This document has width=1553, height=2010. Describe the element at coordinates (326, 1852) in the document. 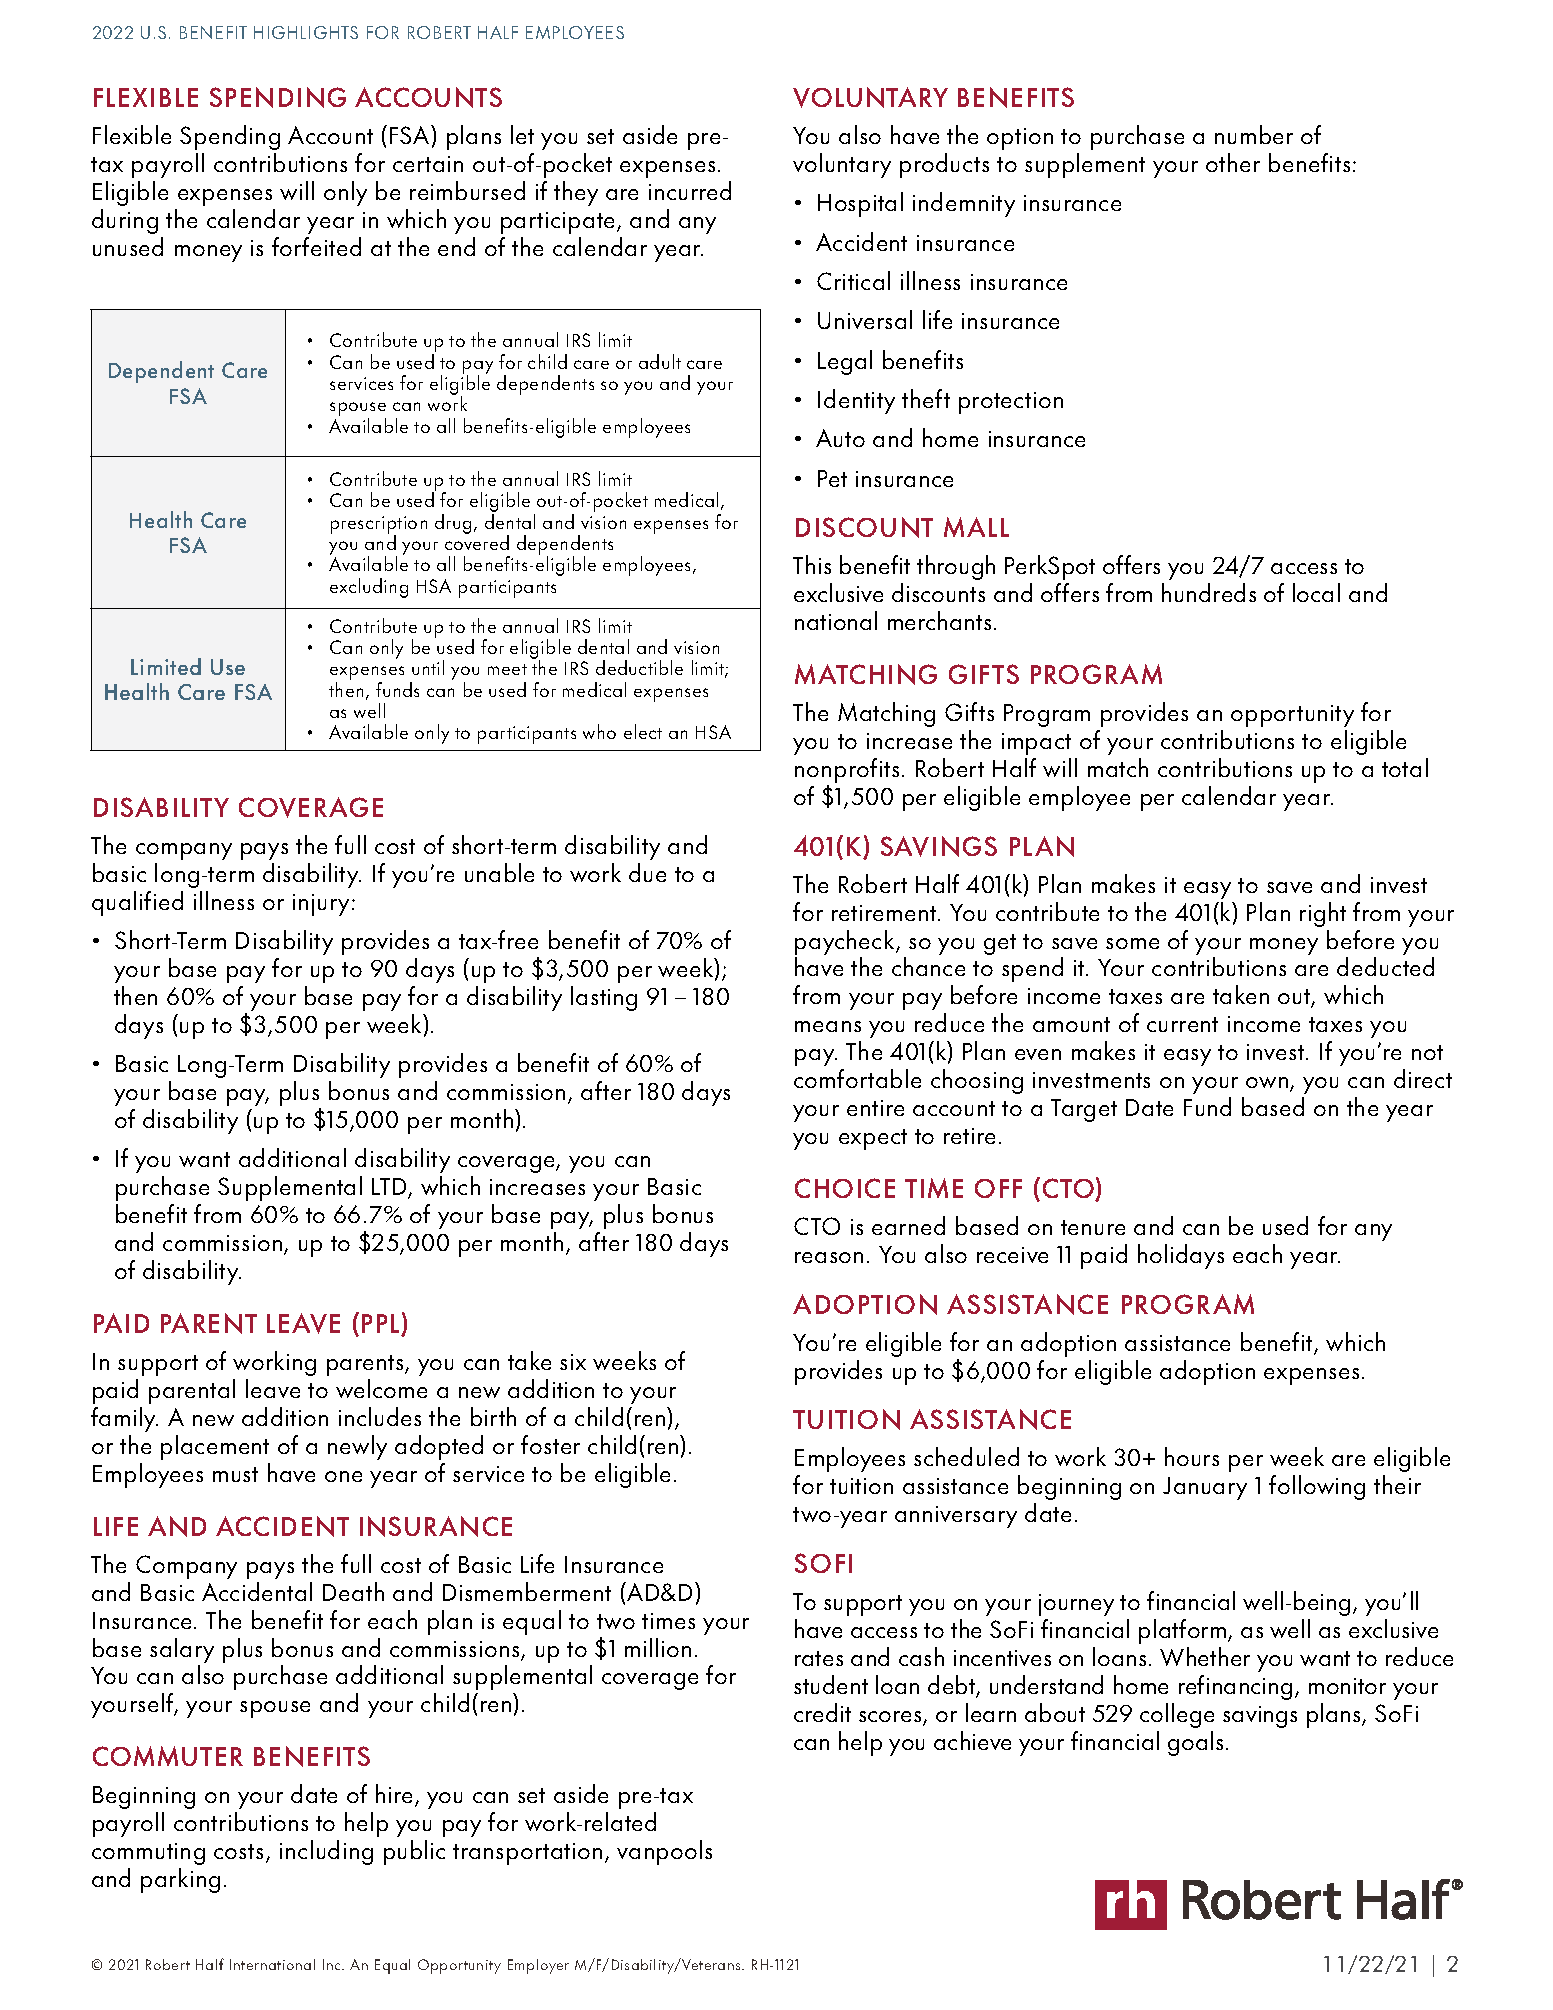

I see `including` at that location.
